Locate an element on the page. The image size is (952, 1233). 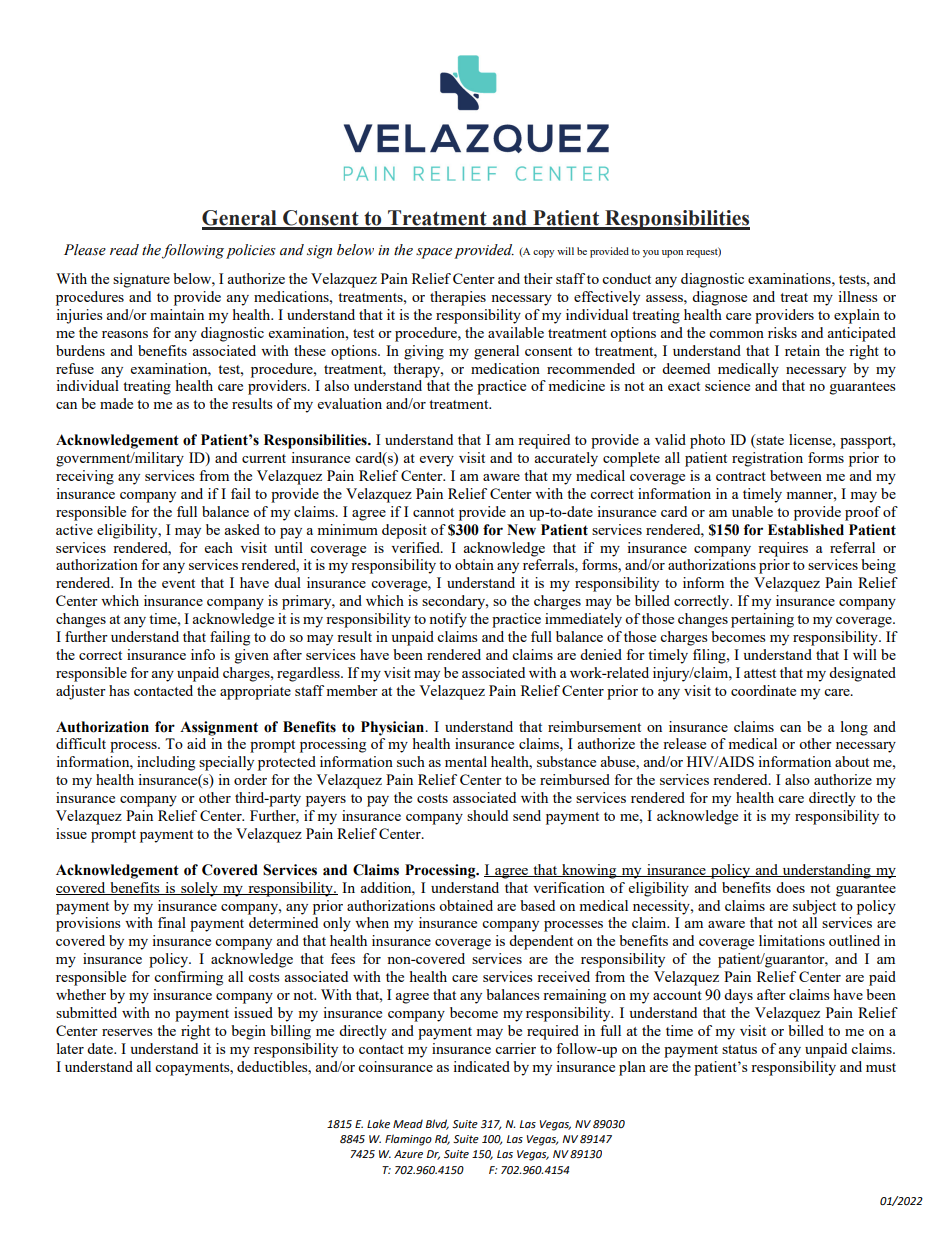
does is located at coordinates (790, 887).
